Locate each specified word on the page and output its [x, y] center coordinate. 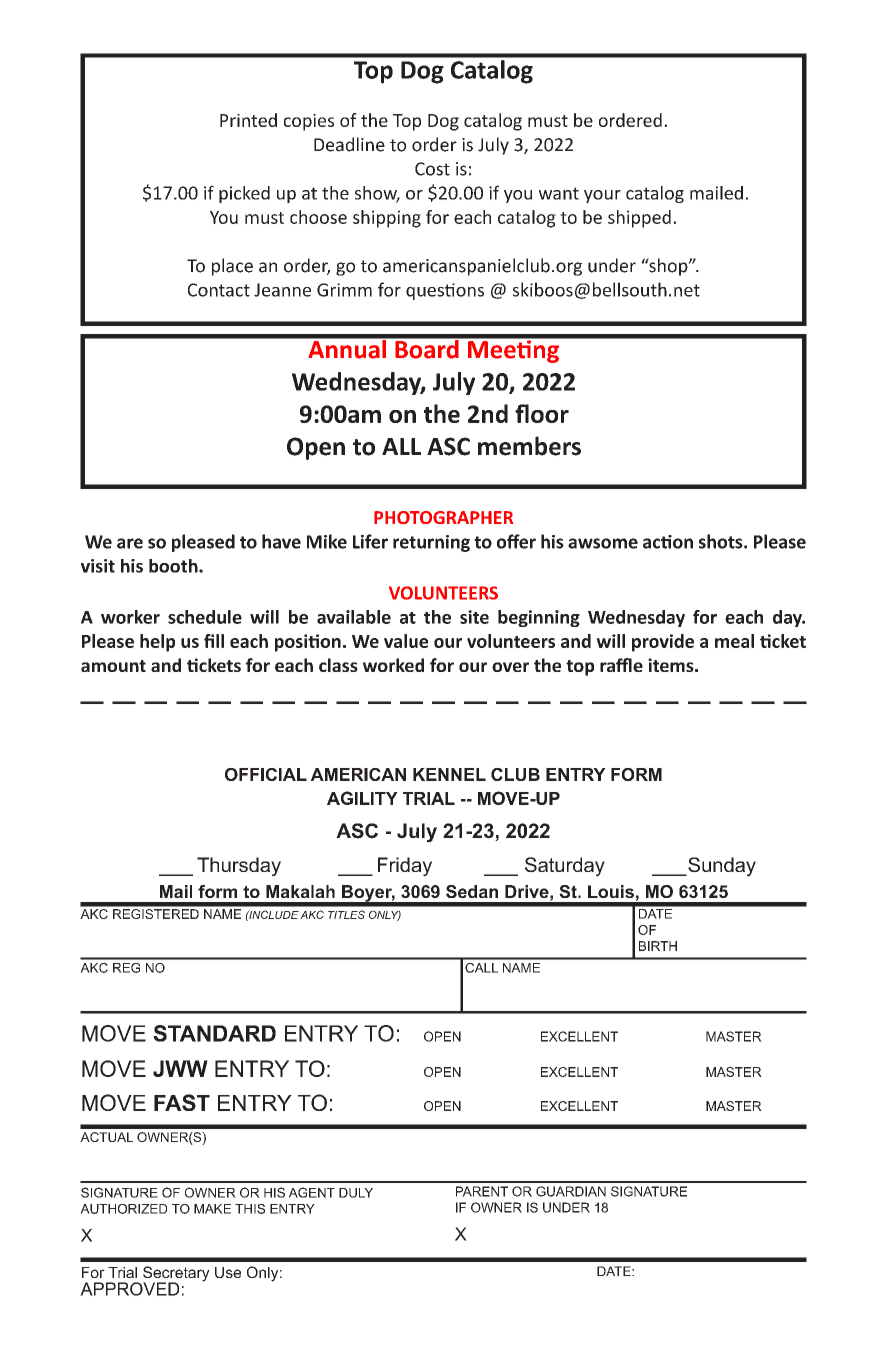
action [668, 542]
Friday [405, 867]
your [602, 196]
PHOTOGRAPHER [443, 517]
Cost [432, 169]
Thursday [239, 866]
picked [244, 194]
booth [174, 566]
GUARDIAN [571, 1191]
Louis [611, 891]
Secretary [176, 1275]
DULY [356, 1193]
